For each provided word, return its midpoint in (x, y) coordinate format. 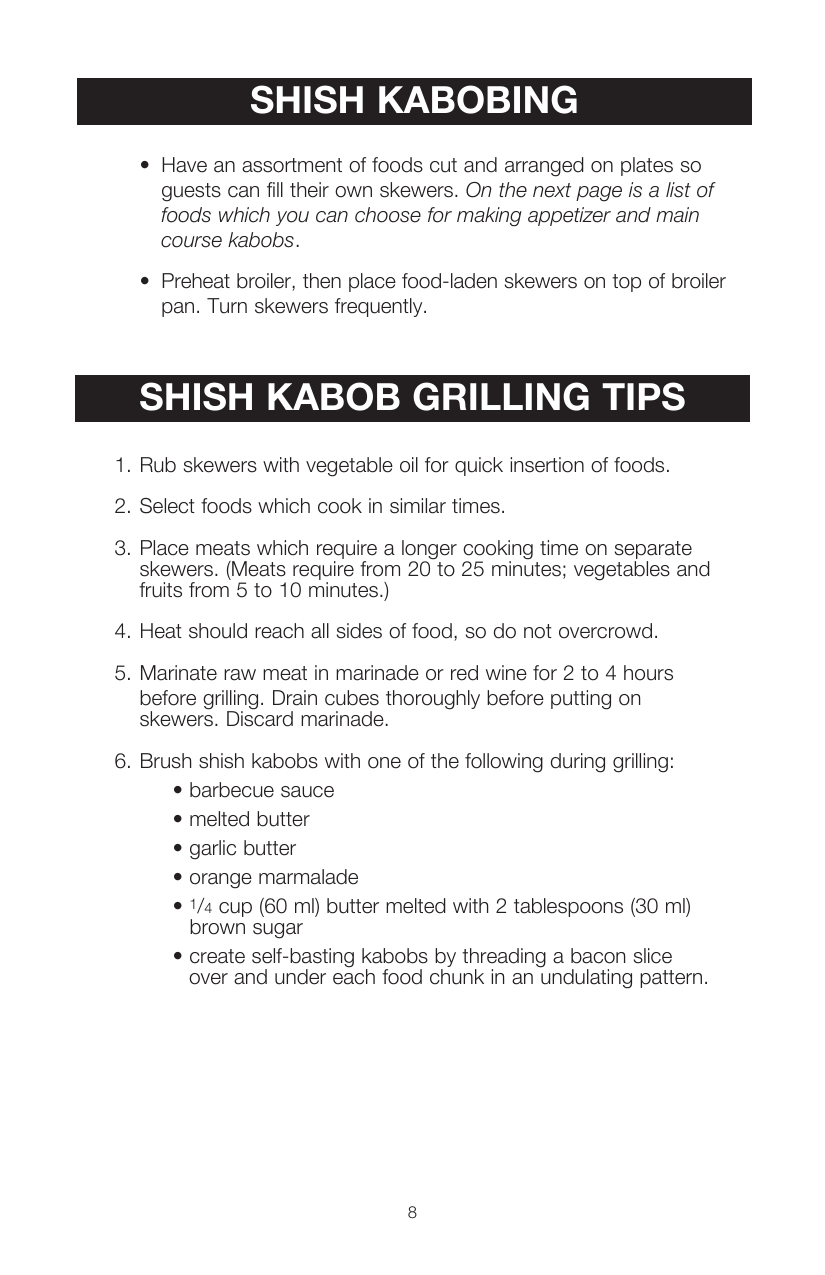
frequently (380, 307)
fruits (160, 590)
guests (191, 192)
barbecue (232, 790)
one (384, 763)
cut (443, 165)
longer (429, 551)
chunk (457, 977)
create (217, 956)
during (578, 763)
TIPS (643, 396)
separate (653, 551)
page (599, 194)
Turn (227, 306)
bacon (598, 956)
